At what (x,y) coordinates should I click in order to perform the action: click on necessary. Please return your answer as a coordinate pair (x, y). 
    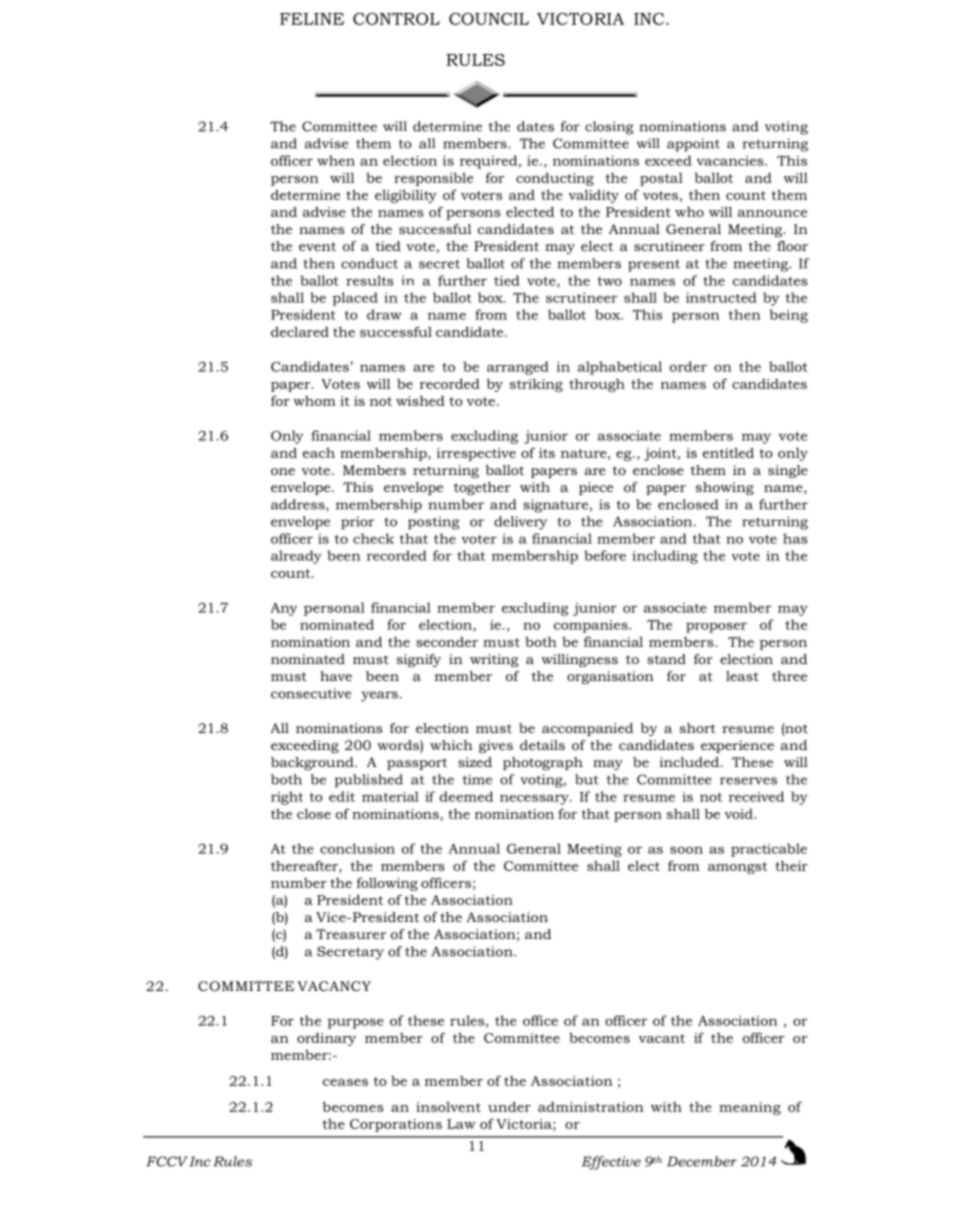
    Looking at the image, I should click on (535, 799).
